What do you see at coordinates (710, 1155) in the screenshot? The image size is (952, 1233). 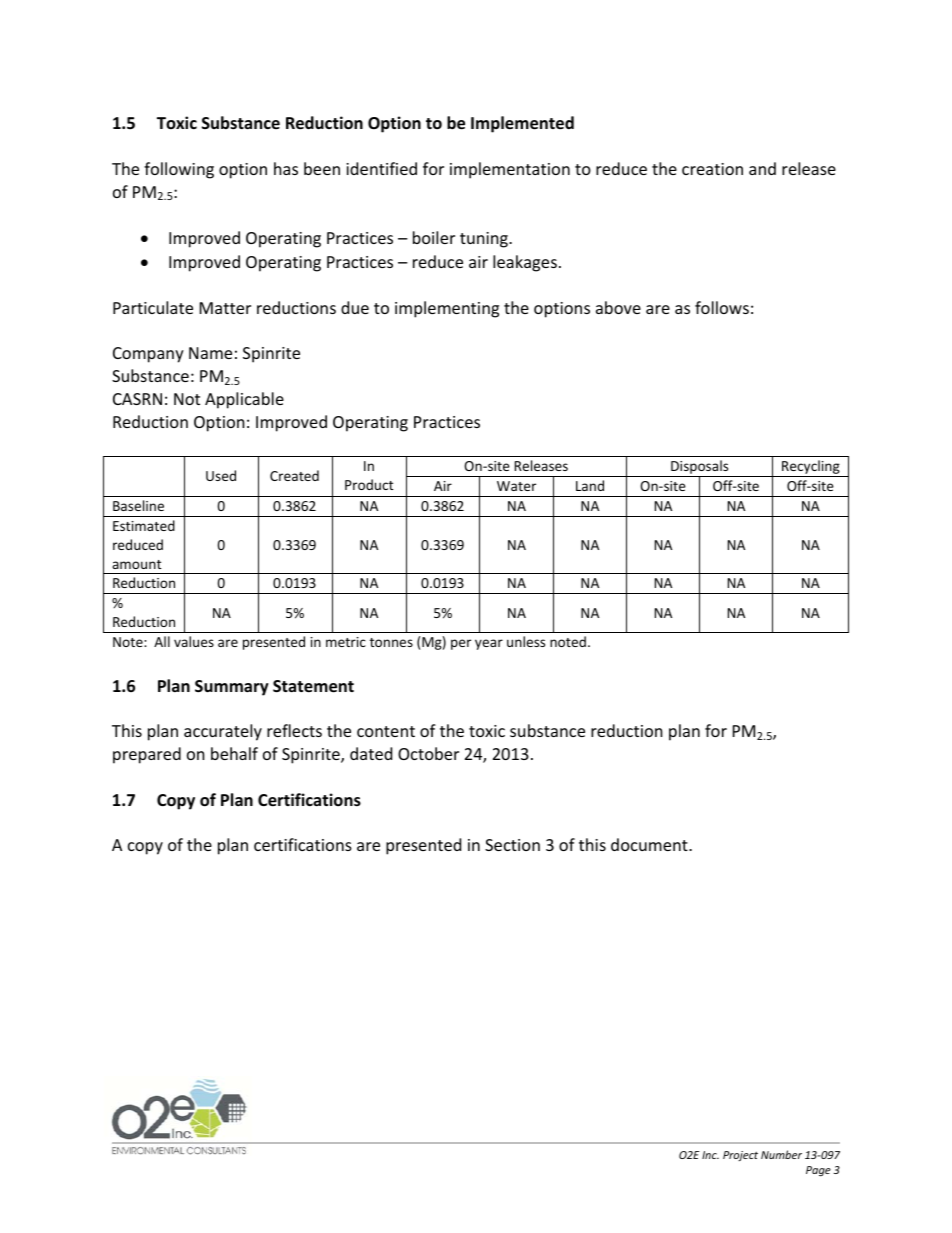 I see `Inc` at bounding box center [710, 1155].
